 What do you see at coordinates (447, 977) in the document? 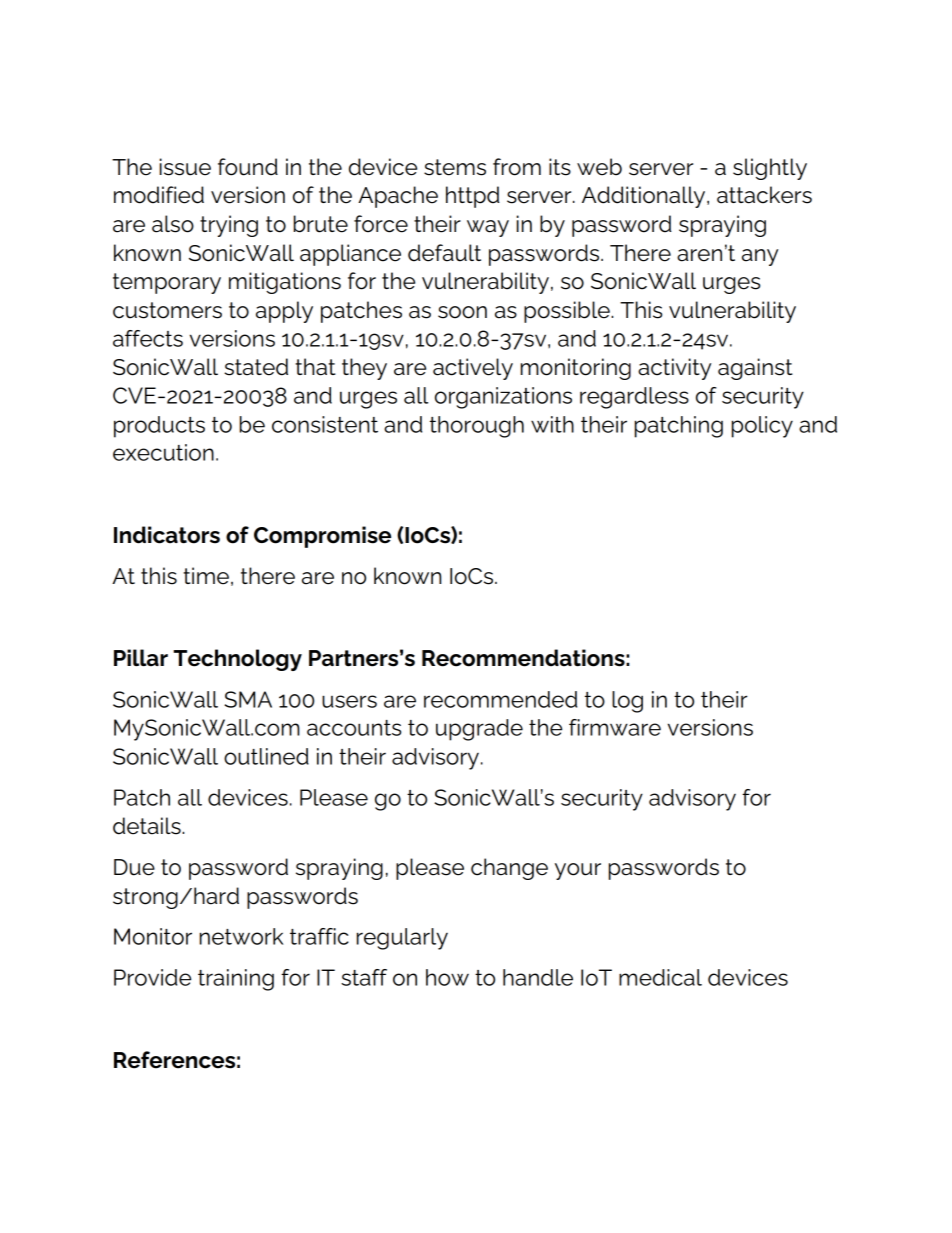
I see `how` at bounding box center [447, 977].
